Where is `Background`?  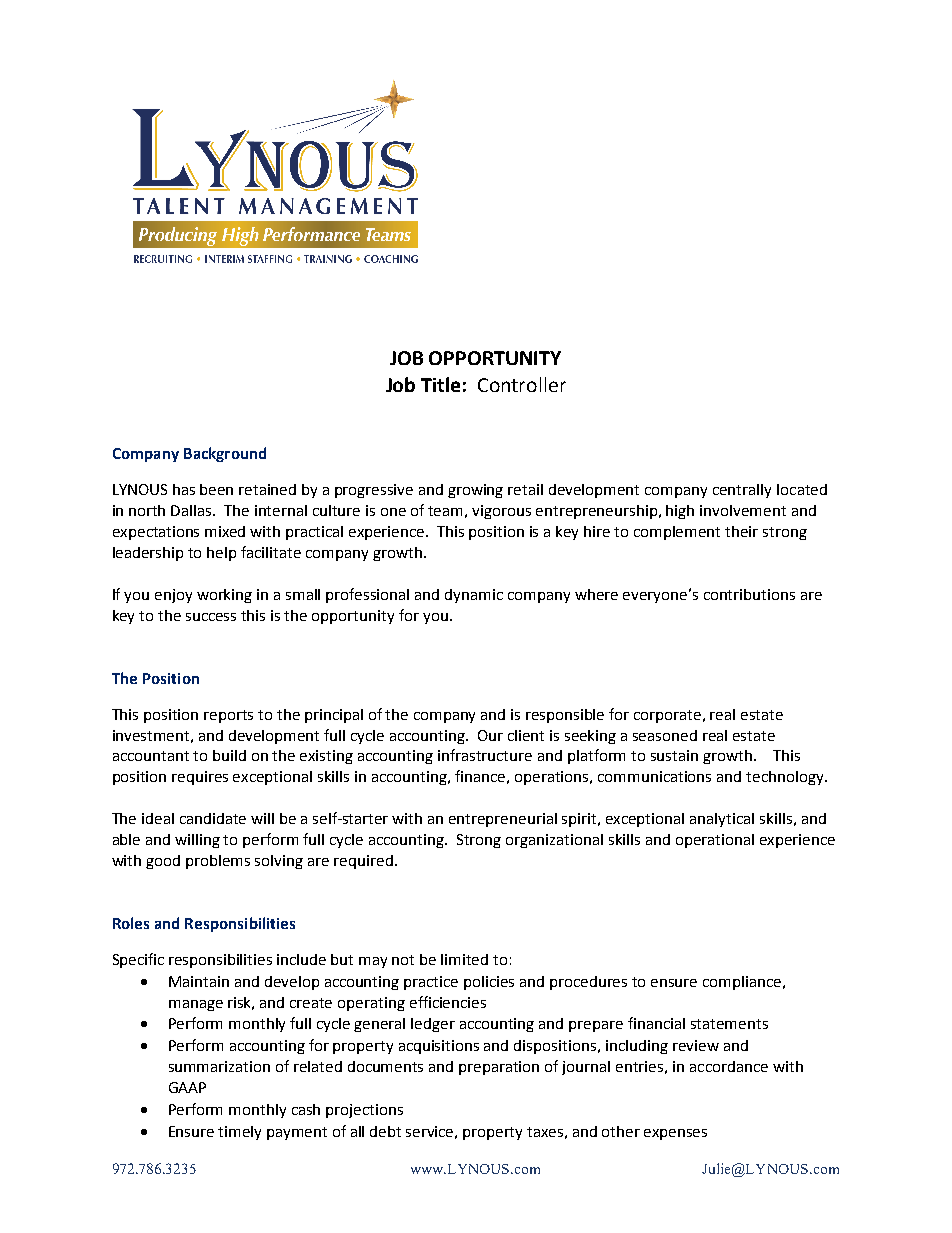
Background is located at coordinates (225, 454).
